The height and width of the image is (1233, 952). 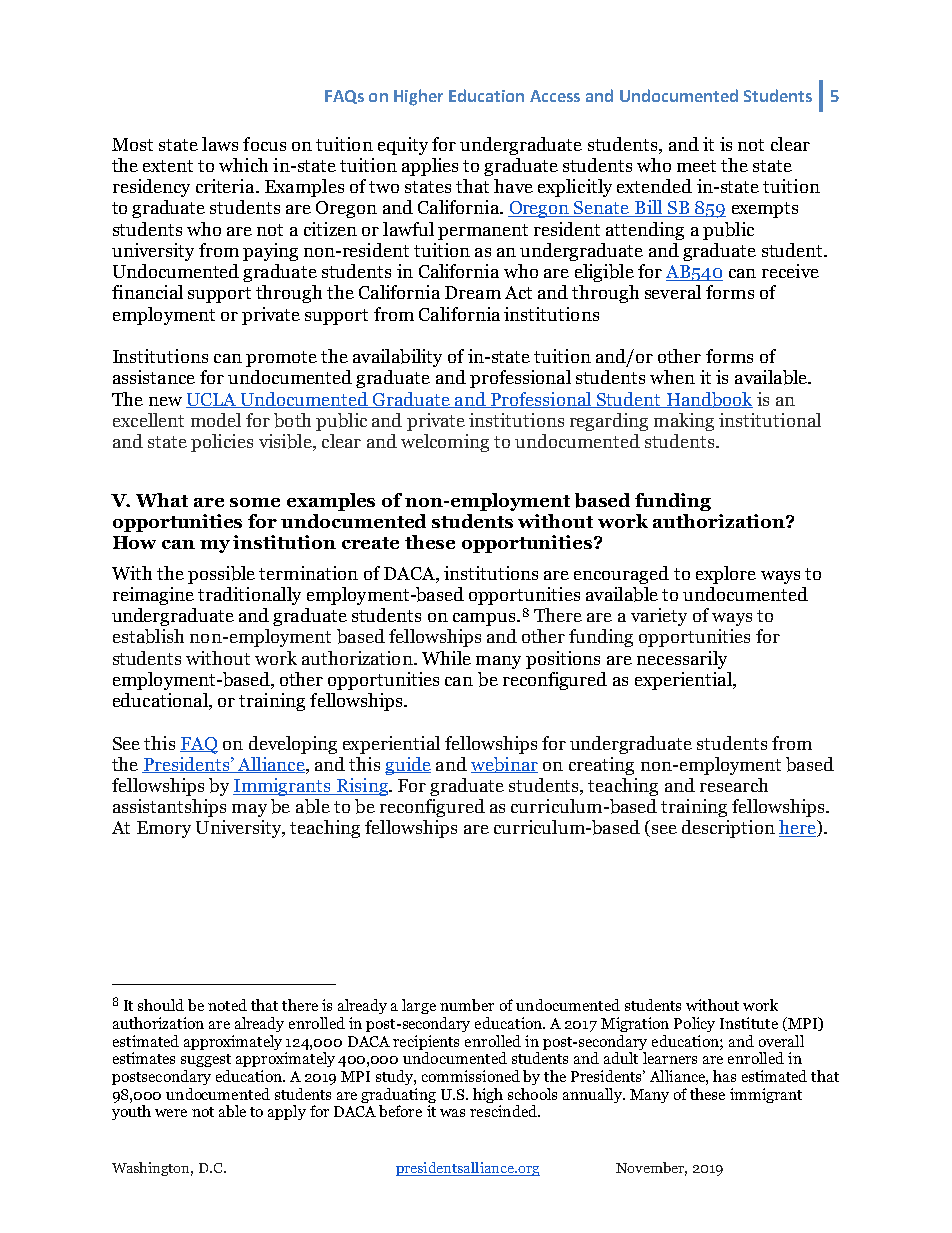 What do you see at coordinates (206, 1060) in the image?
I see `suggest` at bounding box center [206, 1060].
